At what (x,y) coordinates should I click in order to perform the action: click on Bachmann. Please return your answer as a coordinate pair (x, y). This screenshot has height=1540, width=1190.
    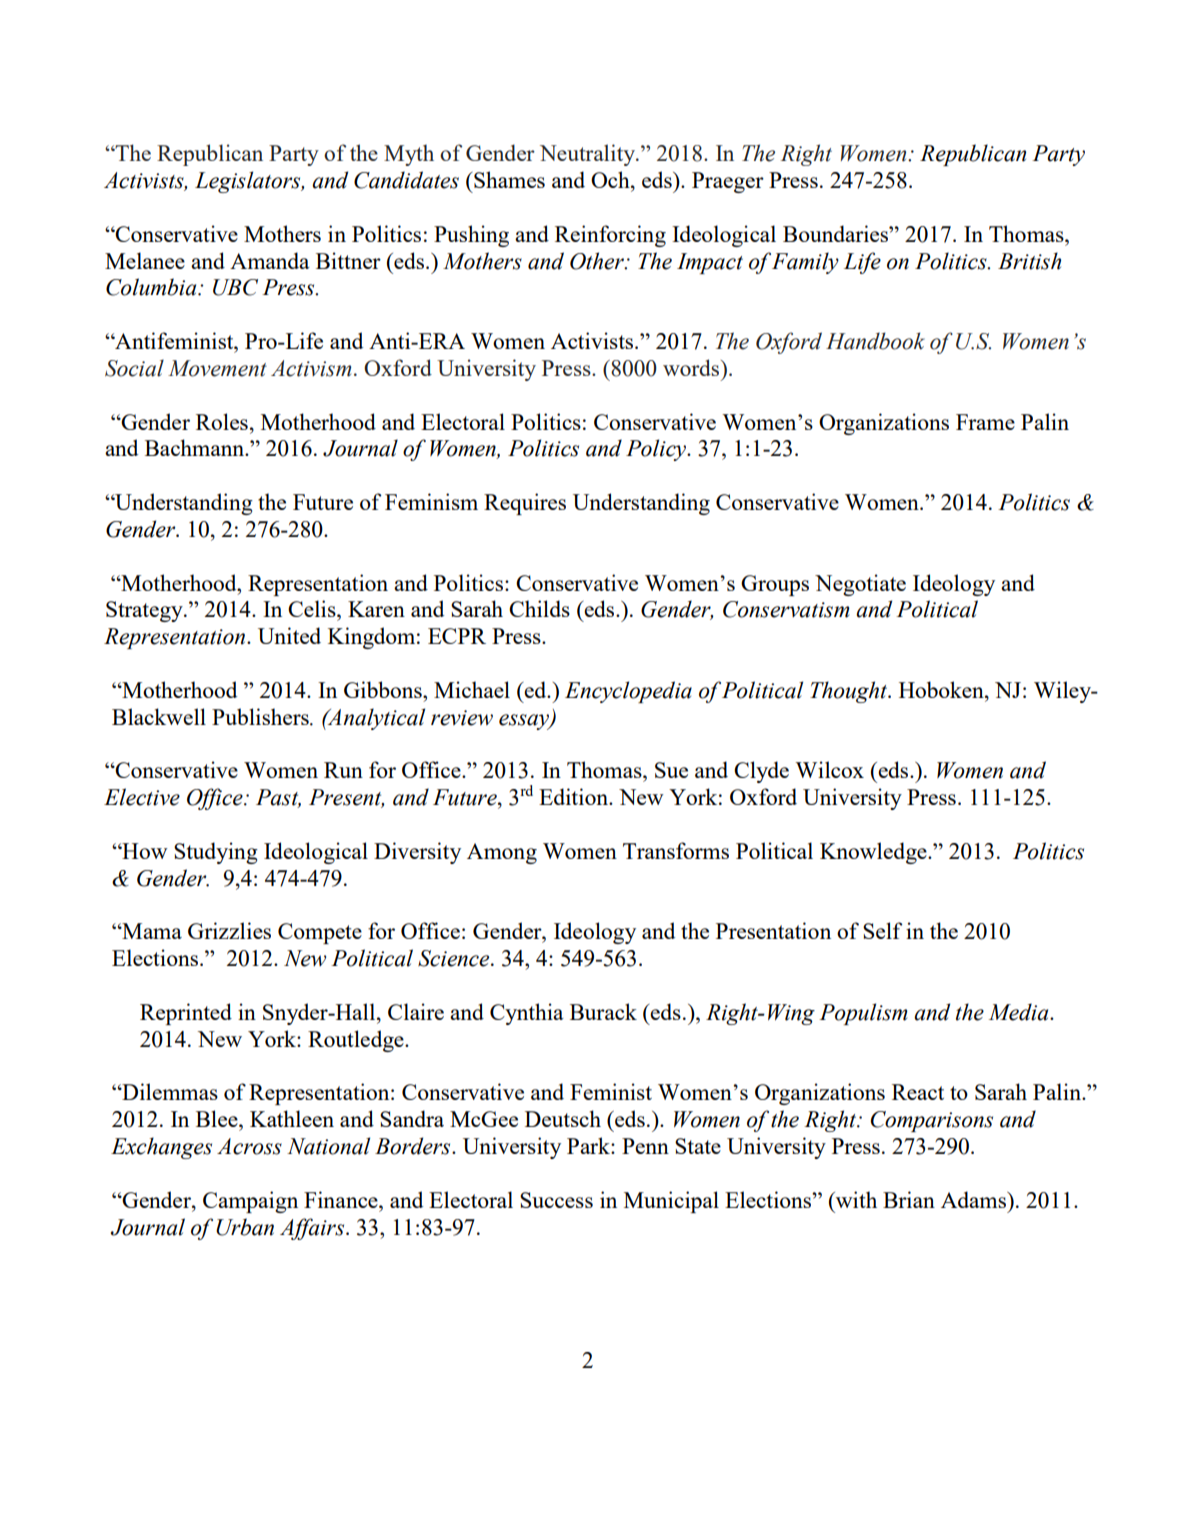
    Looking at the image, I should click on (195, 447).
